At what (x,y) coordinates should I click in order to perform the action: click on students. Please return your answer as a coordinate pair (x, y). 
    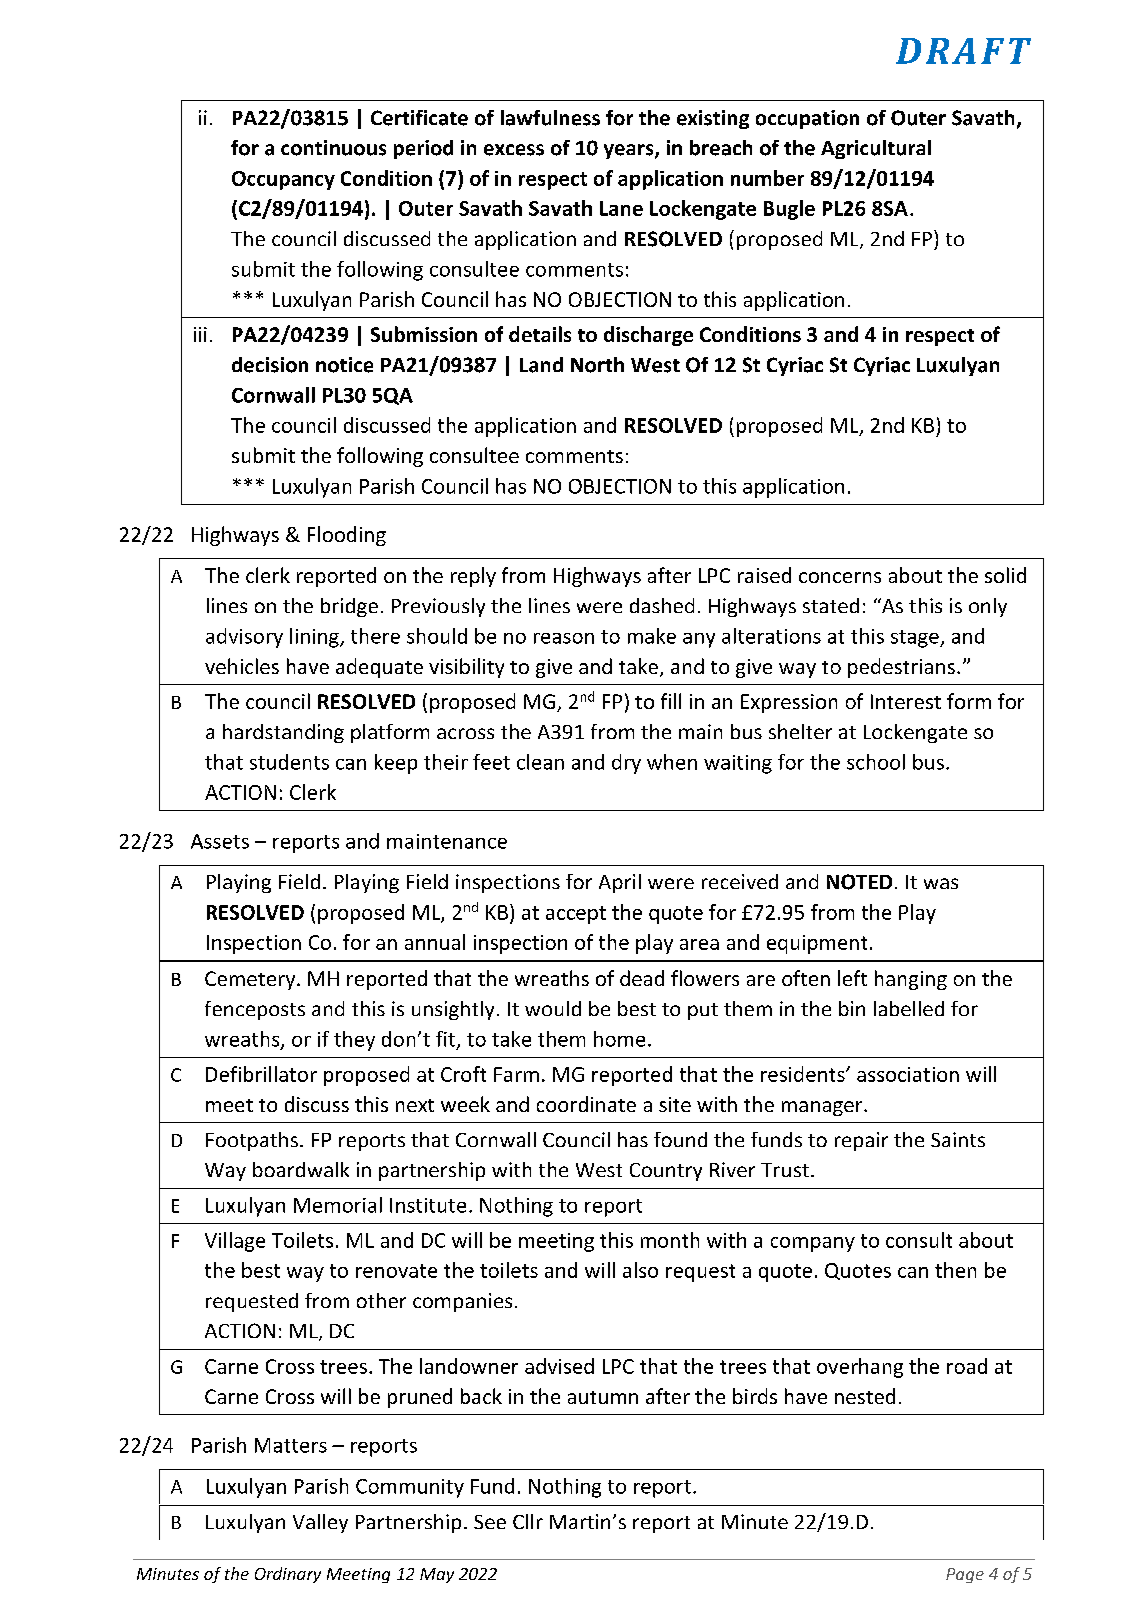
    Looking at the image, I should click on (289, 762).
